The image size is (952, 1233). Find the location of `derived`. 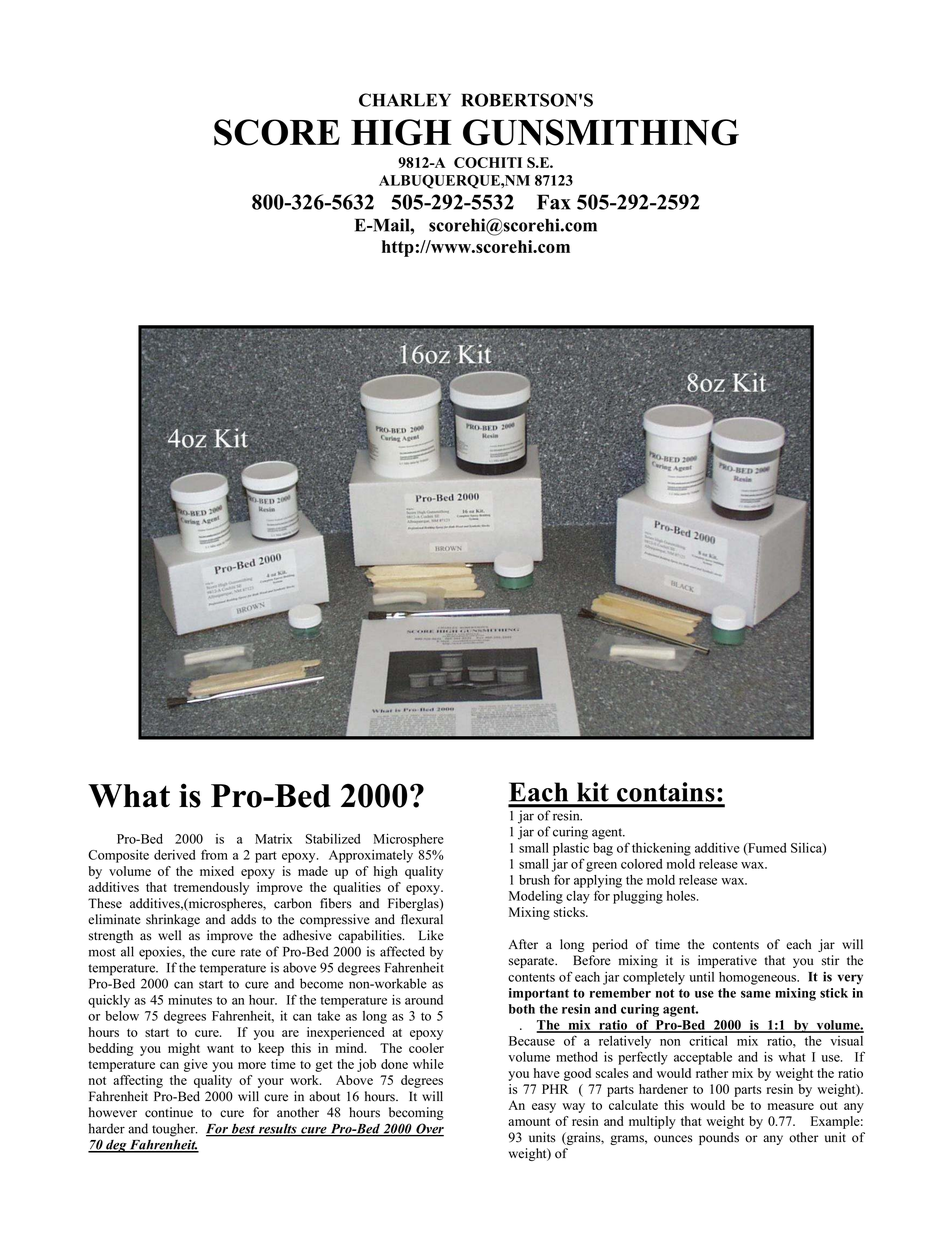

derived is located at coordinates (174, 855).
